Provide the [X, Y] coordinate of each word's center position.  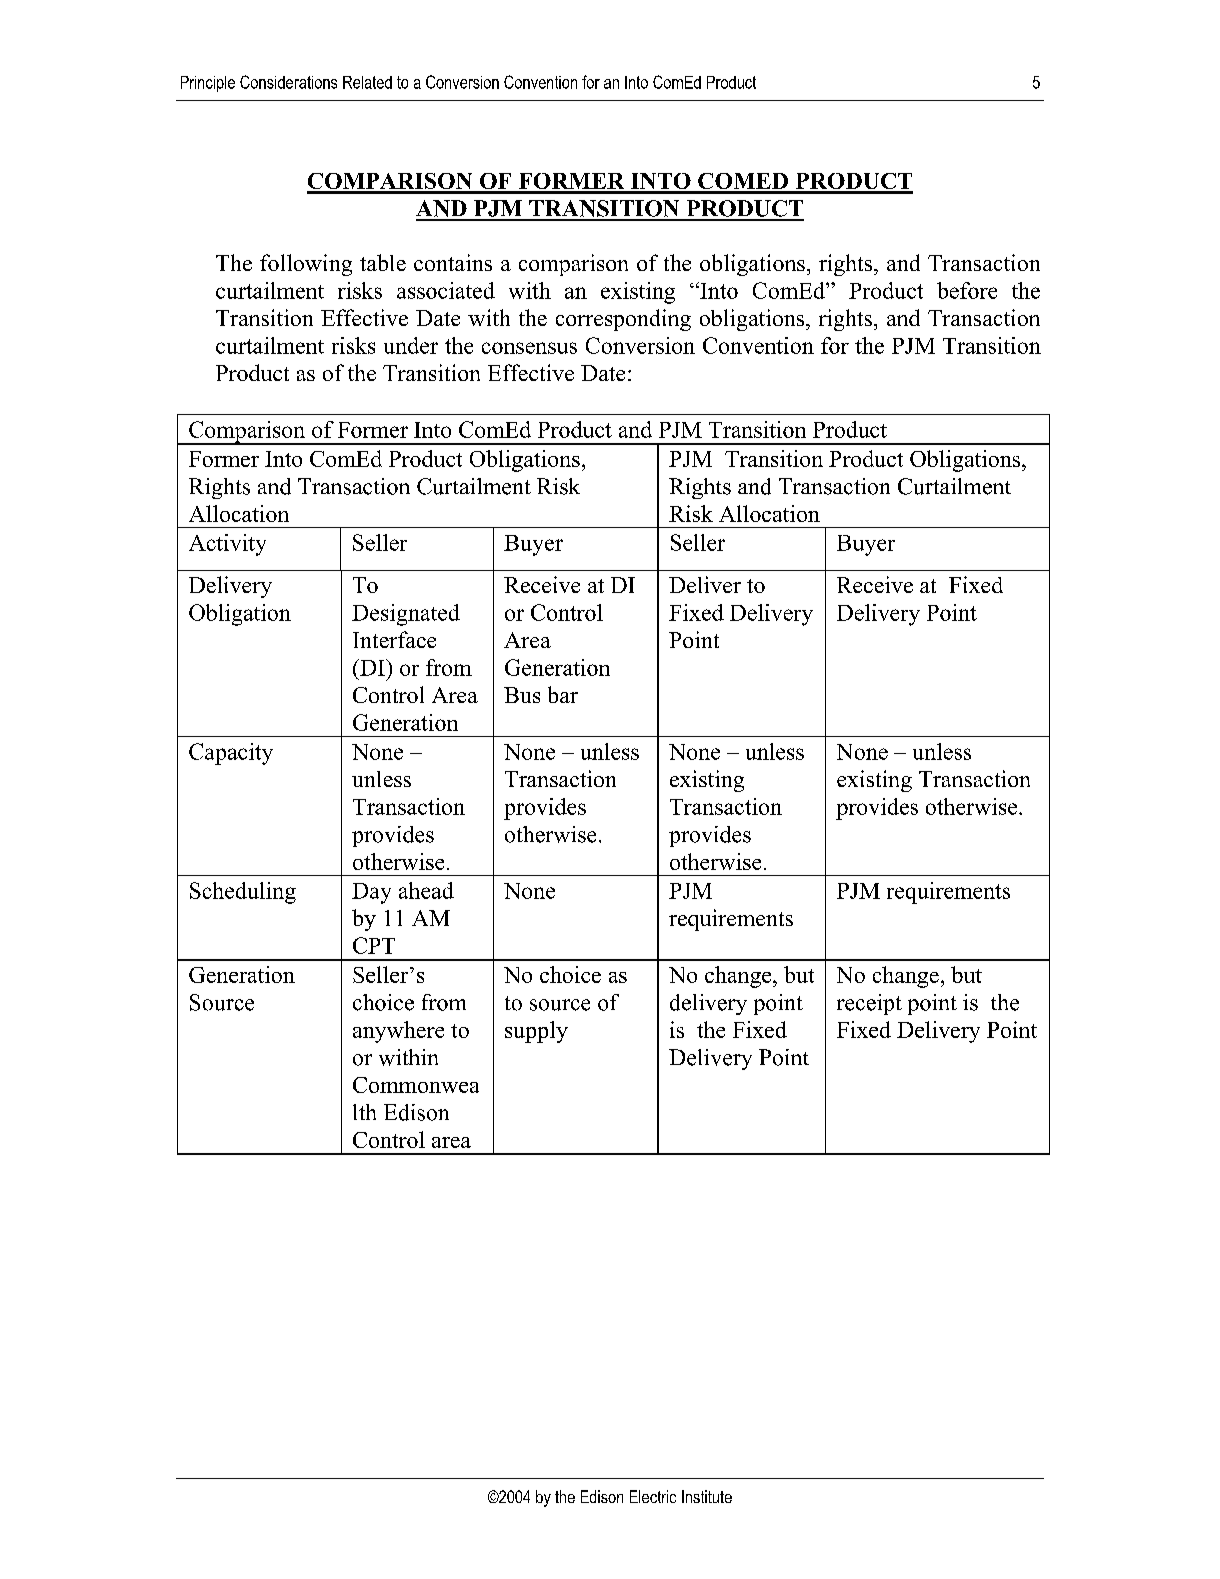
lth [364, 1112]
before [967, 290]
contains [453, 262]
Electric [653, 1496]
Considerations [288, 82]
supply [536, 1032]
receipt [869, 1004]
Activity [227, 545]
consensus [529, 348]
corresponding [623, 320]
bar [563, 694]
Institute [707, 1496]
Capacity [231, 754]
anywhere [398, 1032]
